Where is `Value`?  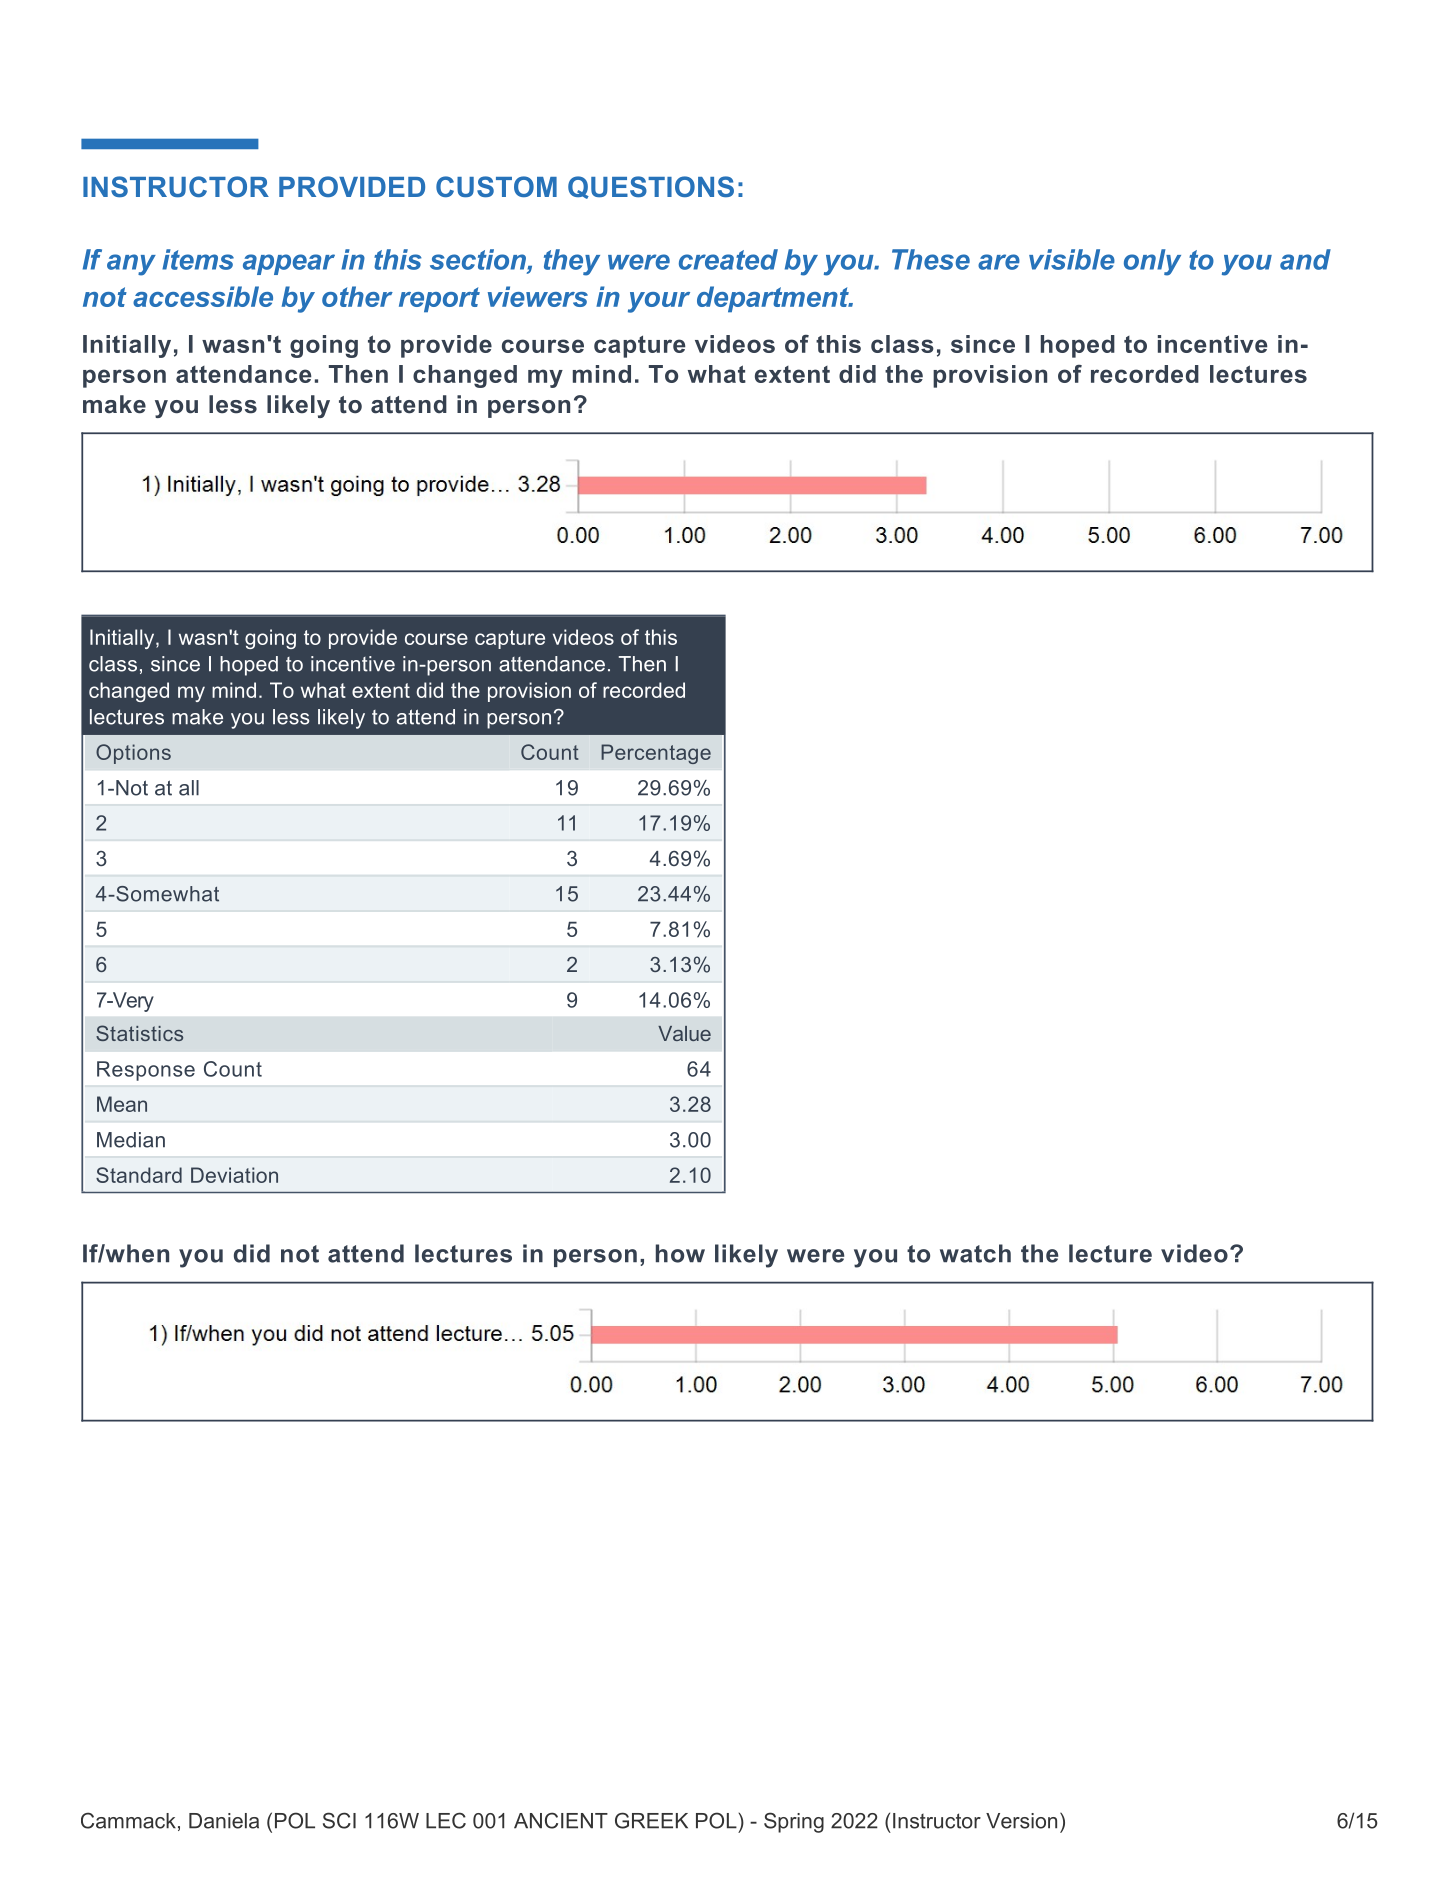 Value is located at coordinates (684, 1033).
